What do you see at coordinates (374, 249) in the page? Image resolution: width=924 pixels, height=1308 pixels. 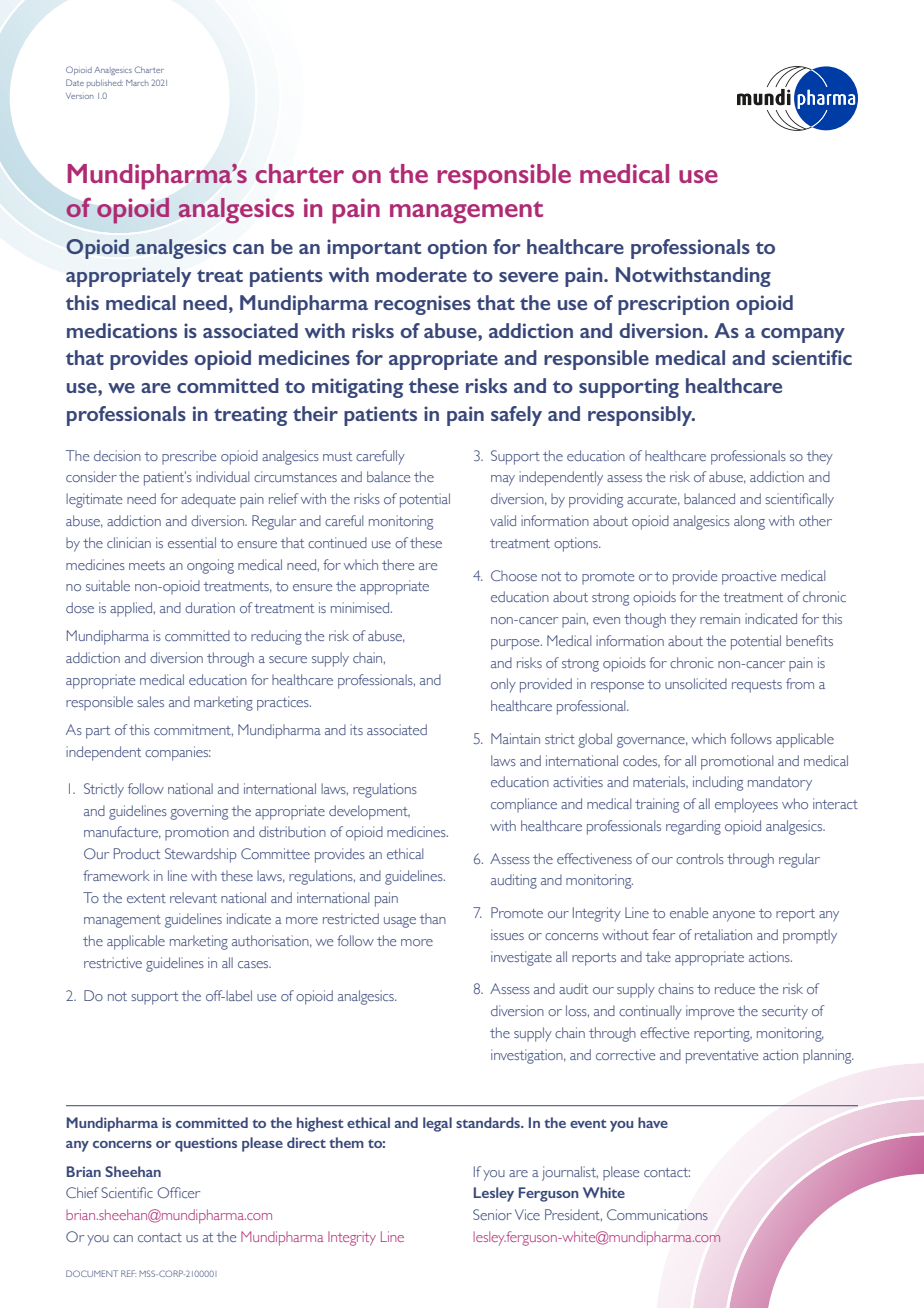 I see `important` at bounding box center [374, 249].
